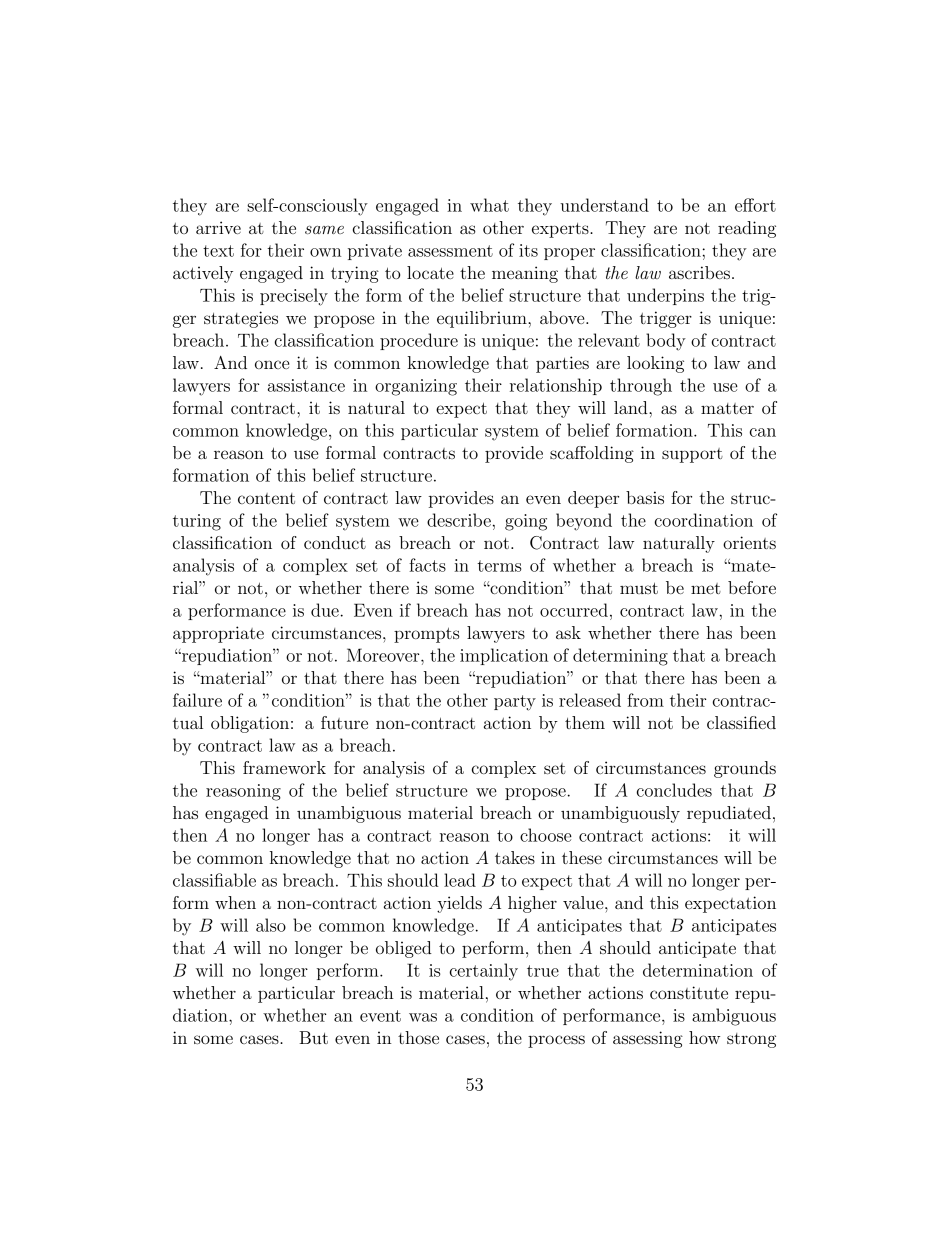  Describe the element at coordinates (416, 387) in the screenshot. I see `organizing` at that location.
